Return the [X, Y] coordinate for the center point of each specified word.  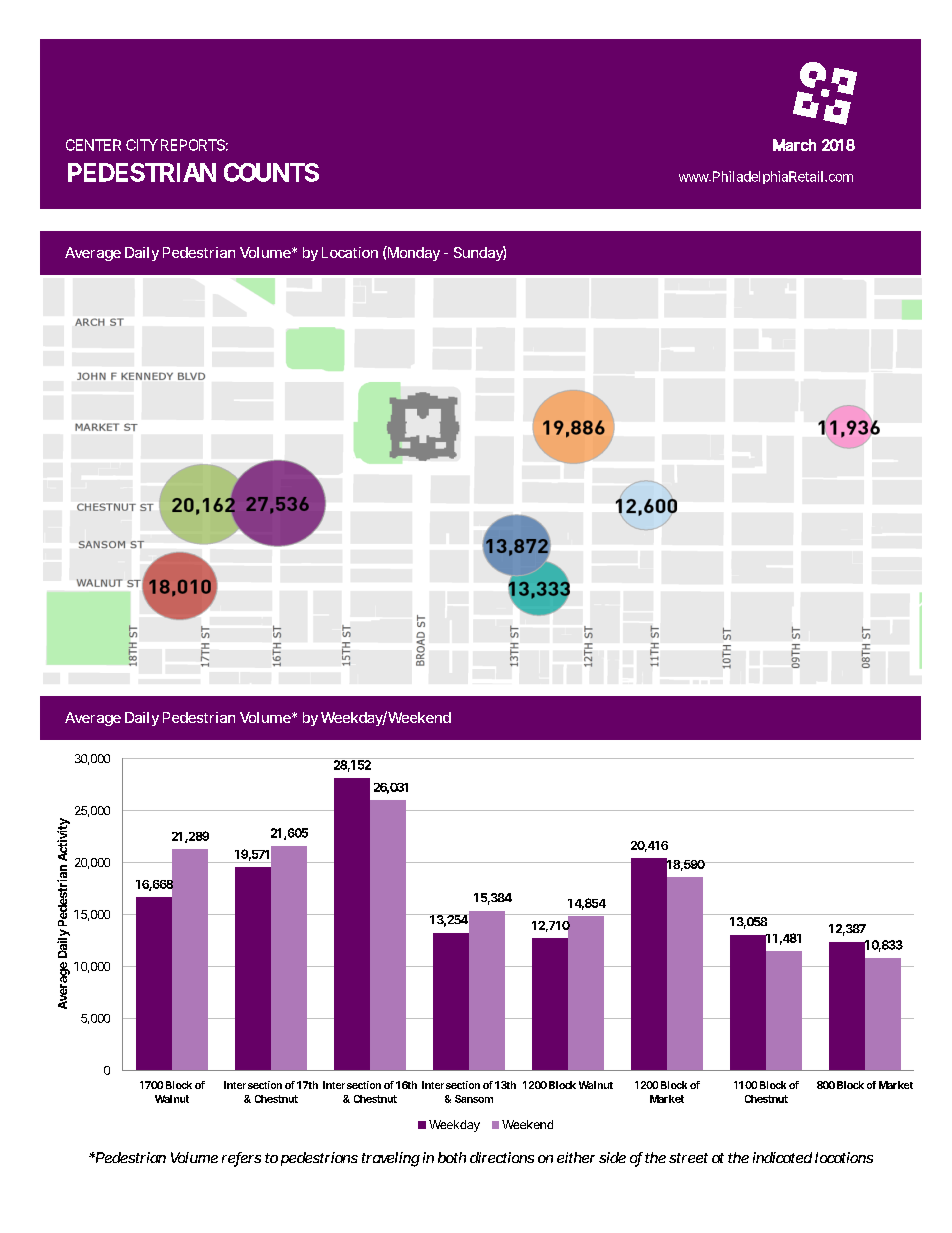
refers [241, 1159]
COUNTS [271, 172]
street [688, 1158]
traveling [391, 1159]
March [794, 145]
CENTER [93, 145]
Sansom [474, 1099]
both [452, 1157]
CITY [142, 145]
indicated [782, 1157]
